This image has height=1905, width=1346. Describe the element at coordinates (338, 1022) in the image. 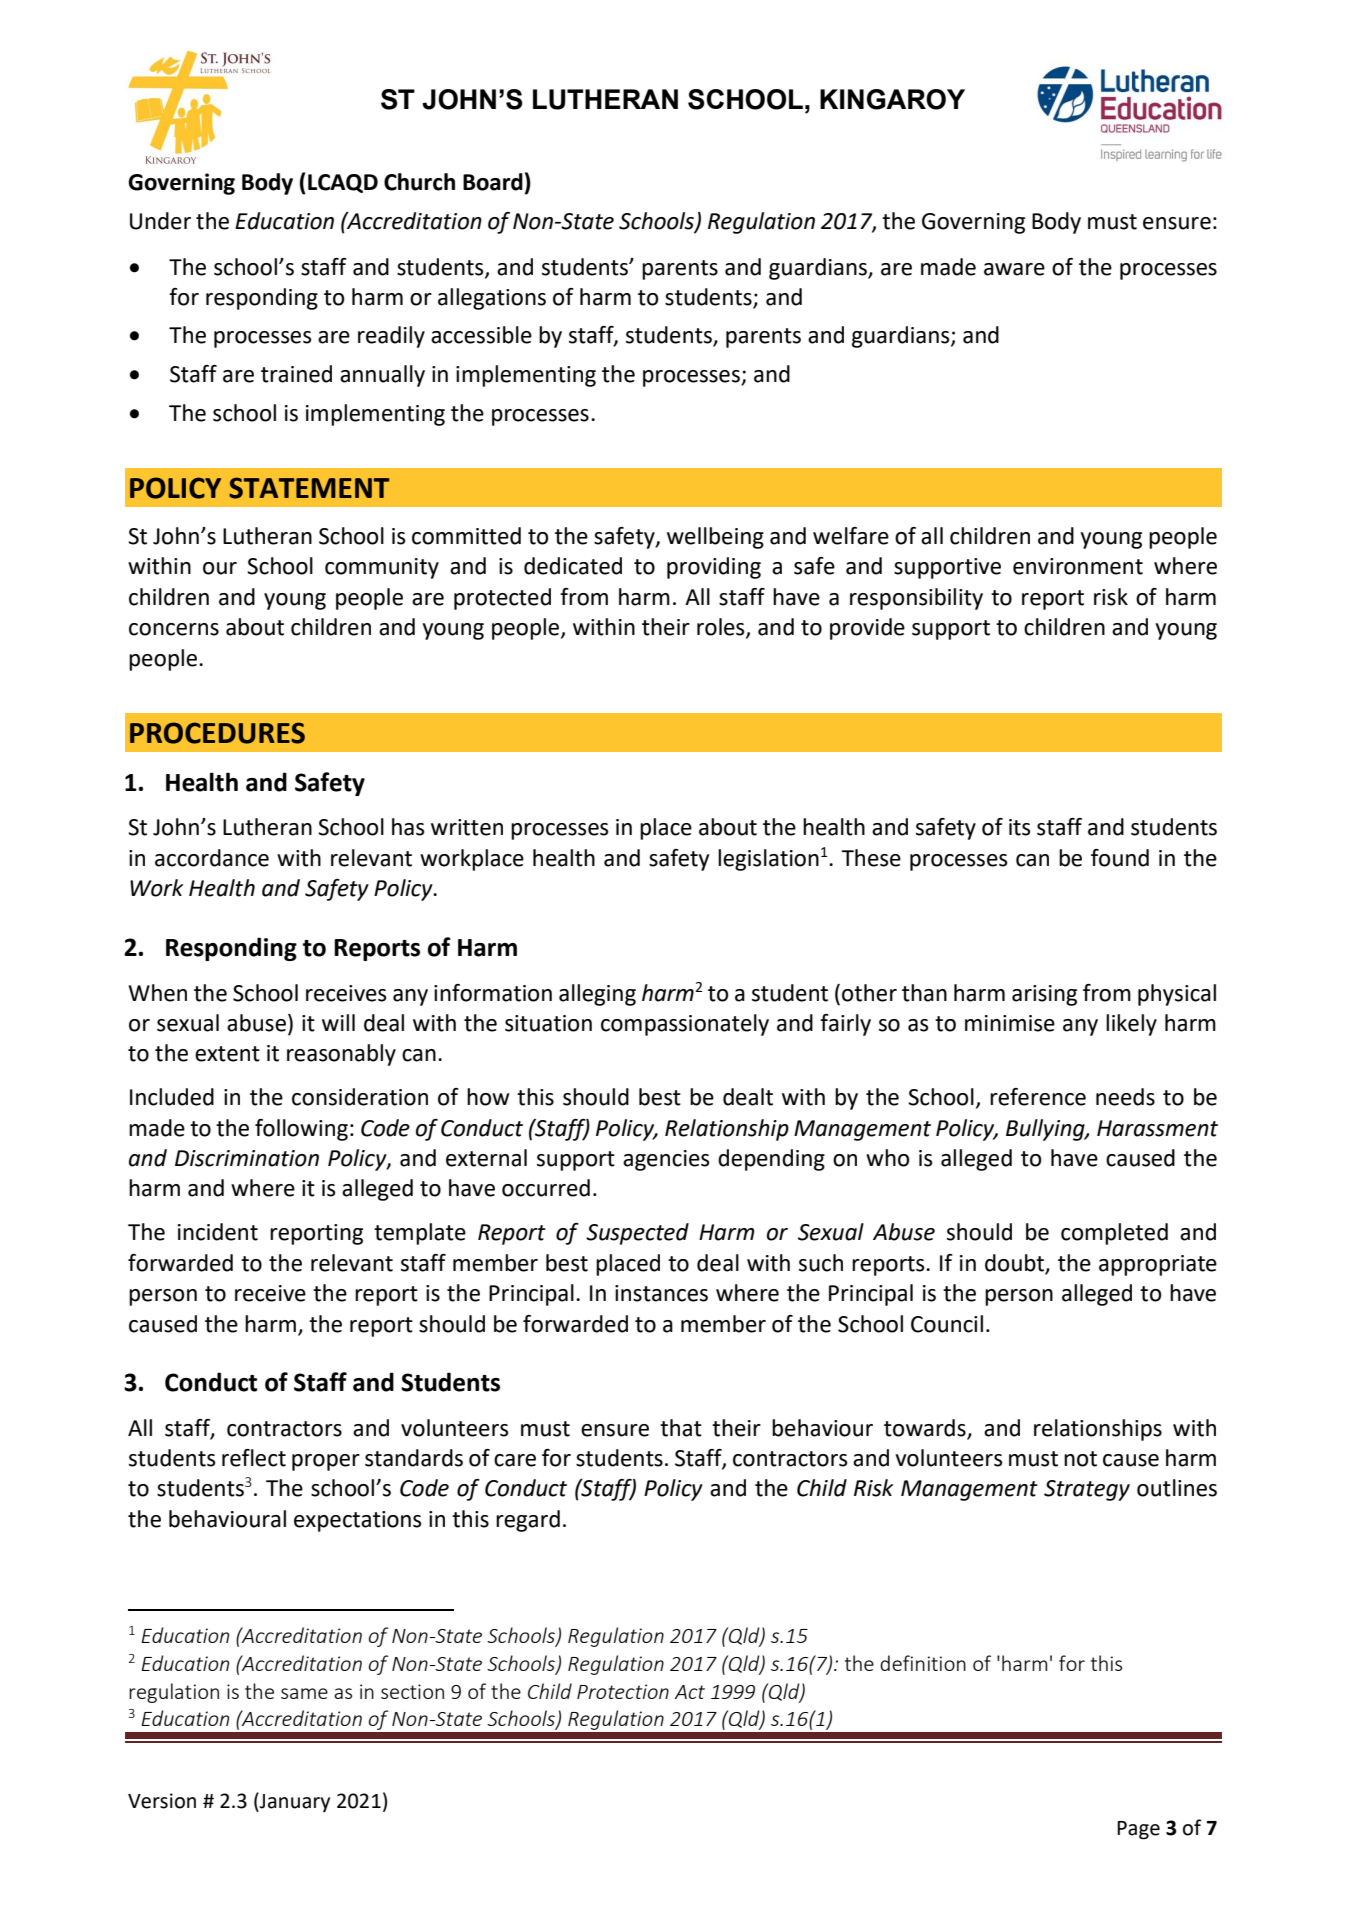

I see `will` at that location.
